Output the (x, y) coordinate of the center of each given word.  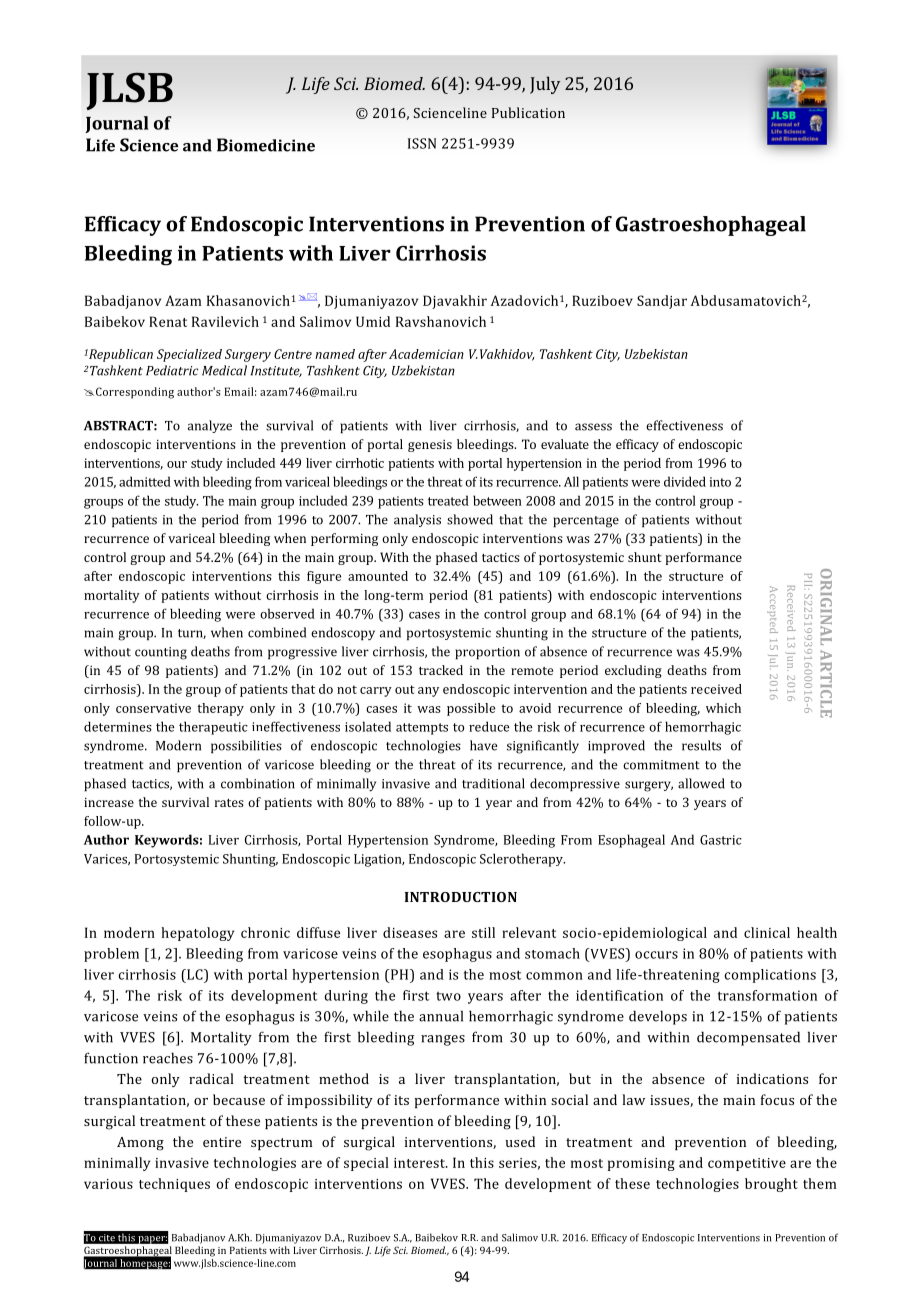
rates (229, 803)
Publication (528, 112)
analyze (210, 426)
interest (420, 1163)
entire (222, 1142)
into (720, 482)
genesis (430, 446)
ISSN (422, 143)
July (545, 85)
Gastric (721, 840)
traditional (493, 783)
